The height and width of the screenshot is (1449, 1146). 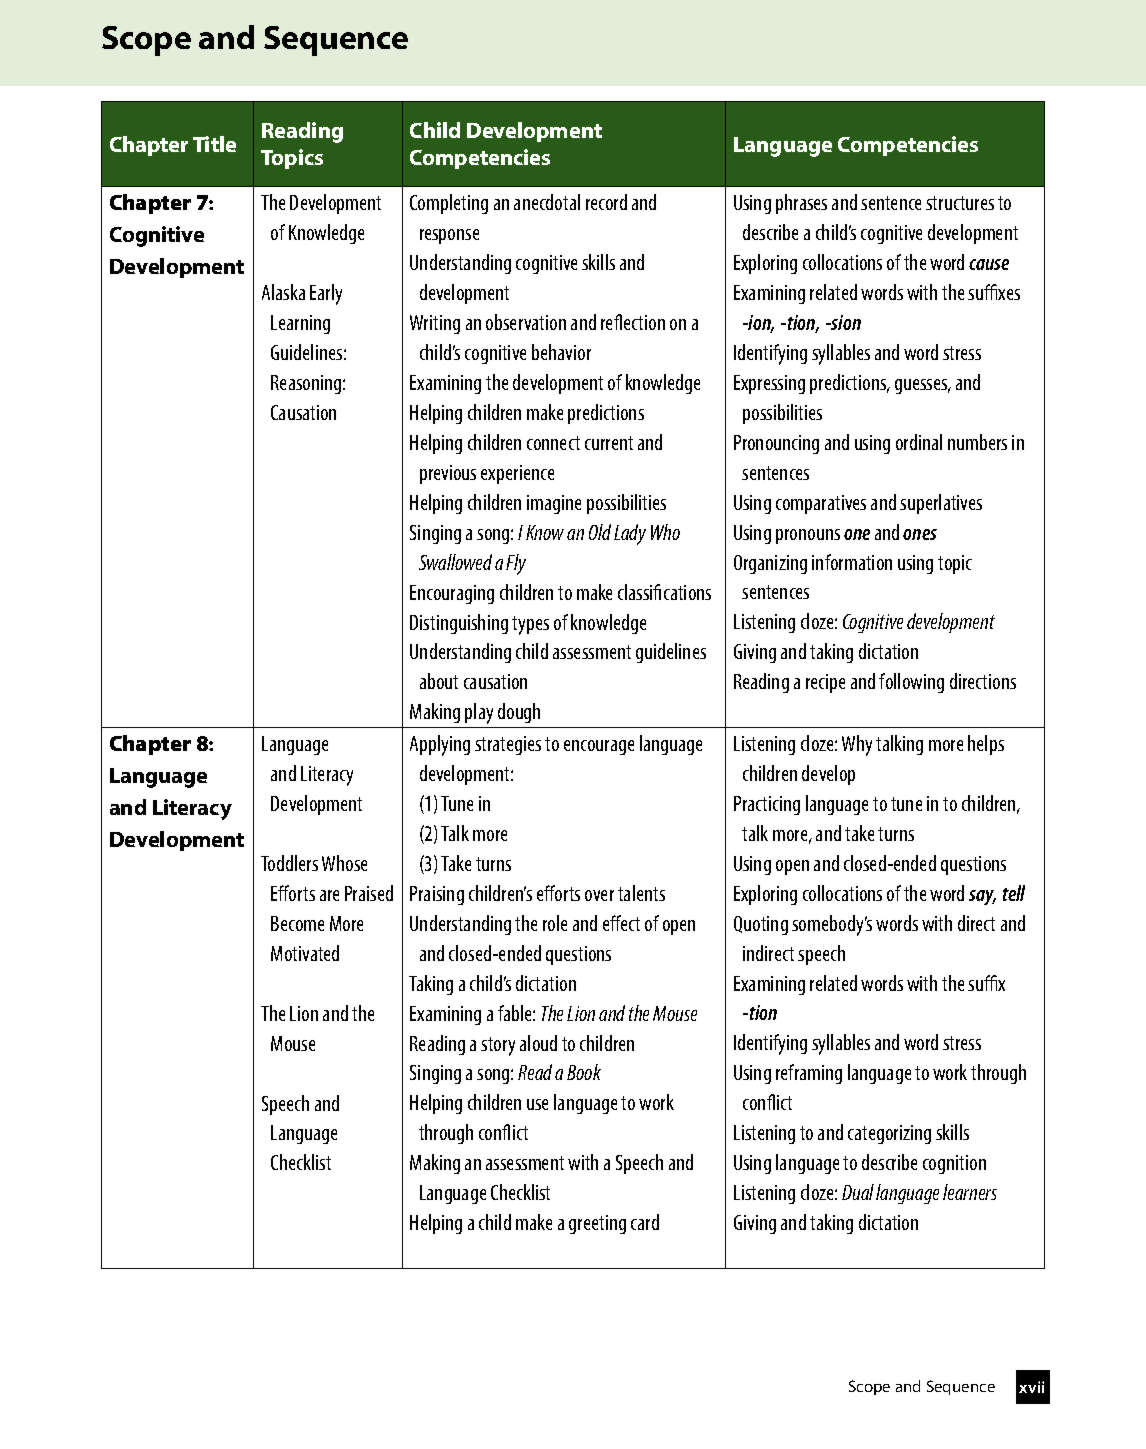 I want to click on xvii, so click(x=1031, y=1387).
